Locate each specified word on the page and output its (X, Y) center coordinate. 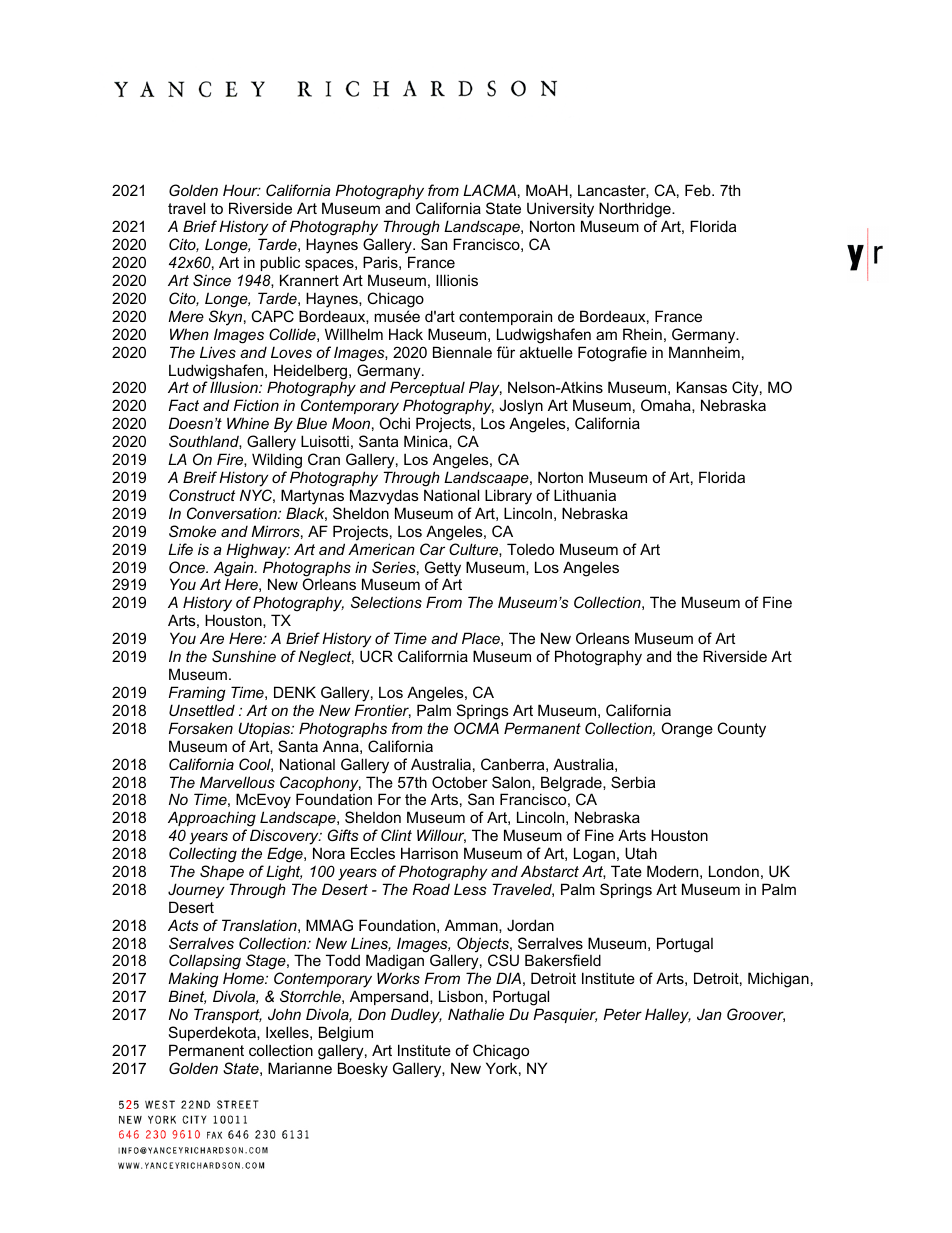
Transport (228, 1015)
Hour (241, 190)
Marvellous (237, 782)
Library (508, 497)
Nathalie (476, 1014)
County (742, 730)
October (460, 782)
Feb (699, 190)
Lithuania (585, 495)
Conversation (233, 513)
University (560, 211)
